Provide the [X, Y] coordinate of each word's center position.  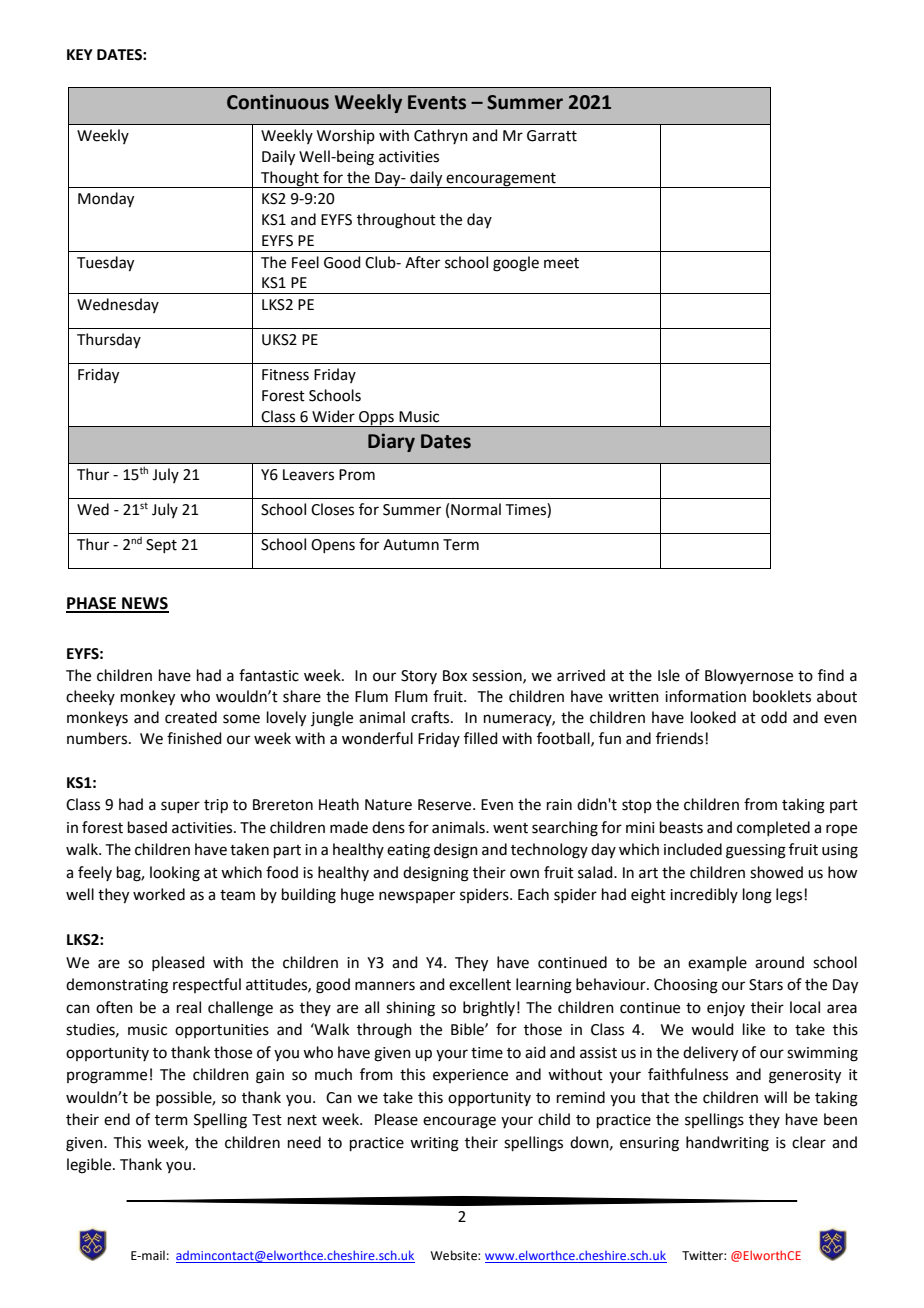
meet [561, 263]
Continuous [278, 102]
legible [90, 1166]
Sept [161, 546]
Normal [476, 509]
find [831, 675]
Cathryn [441, 136]
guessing [756, 851]
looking [175, 874]
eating [408, 851]
